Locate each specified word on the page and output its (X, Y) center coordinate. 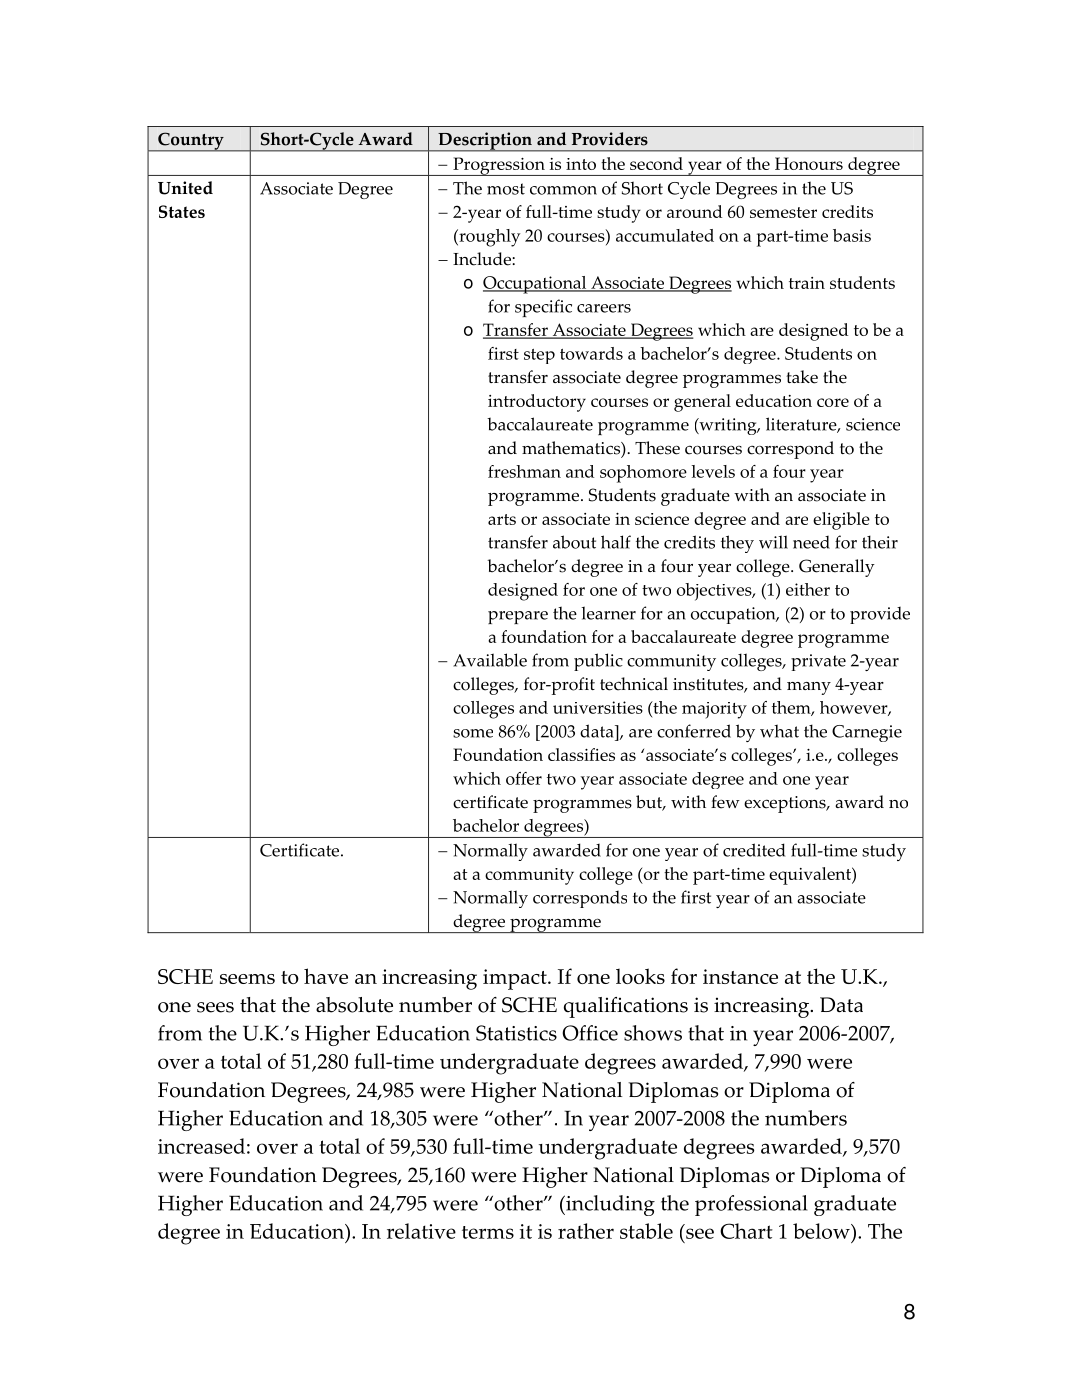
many (809, 688)
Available (490, 660)
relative (421, 1231)
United (185, 188)
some (473, 733)
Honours (809, 163)
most (506, 189)
